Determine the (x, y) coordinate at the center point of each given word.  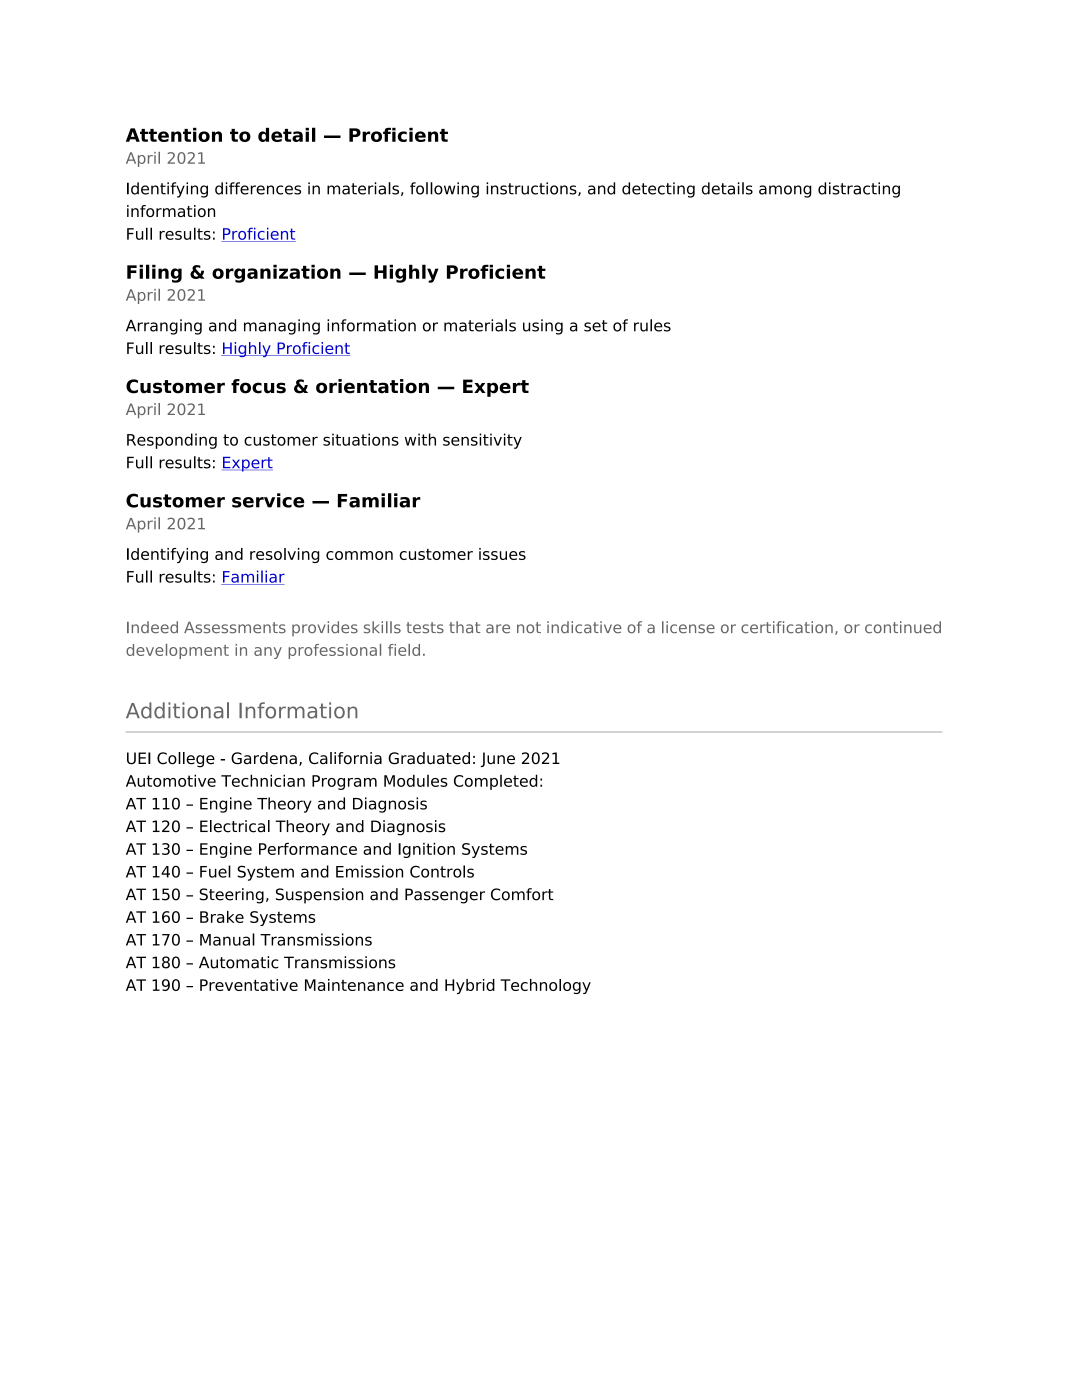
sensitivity (482, 441)
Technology (545, 986)
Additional (177, 710)
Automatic (239, 962)
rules (652, 325)
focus (258, 386)
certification (787, 627)
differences (258, 188)
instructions (532, 189)
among (785, 191)
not (529, 628)
